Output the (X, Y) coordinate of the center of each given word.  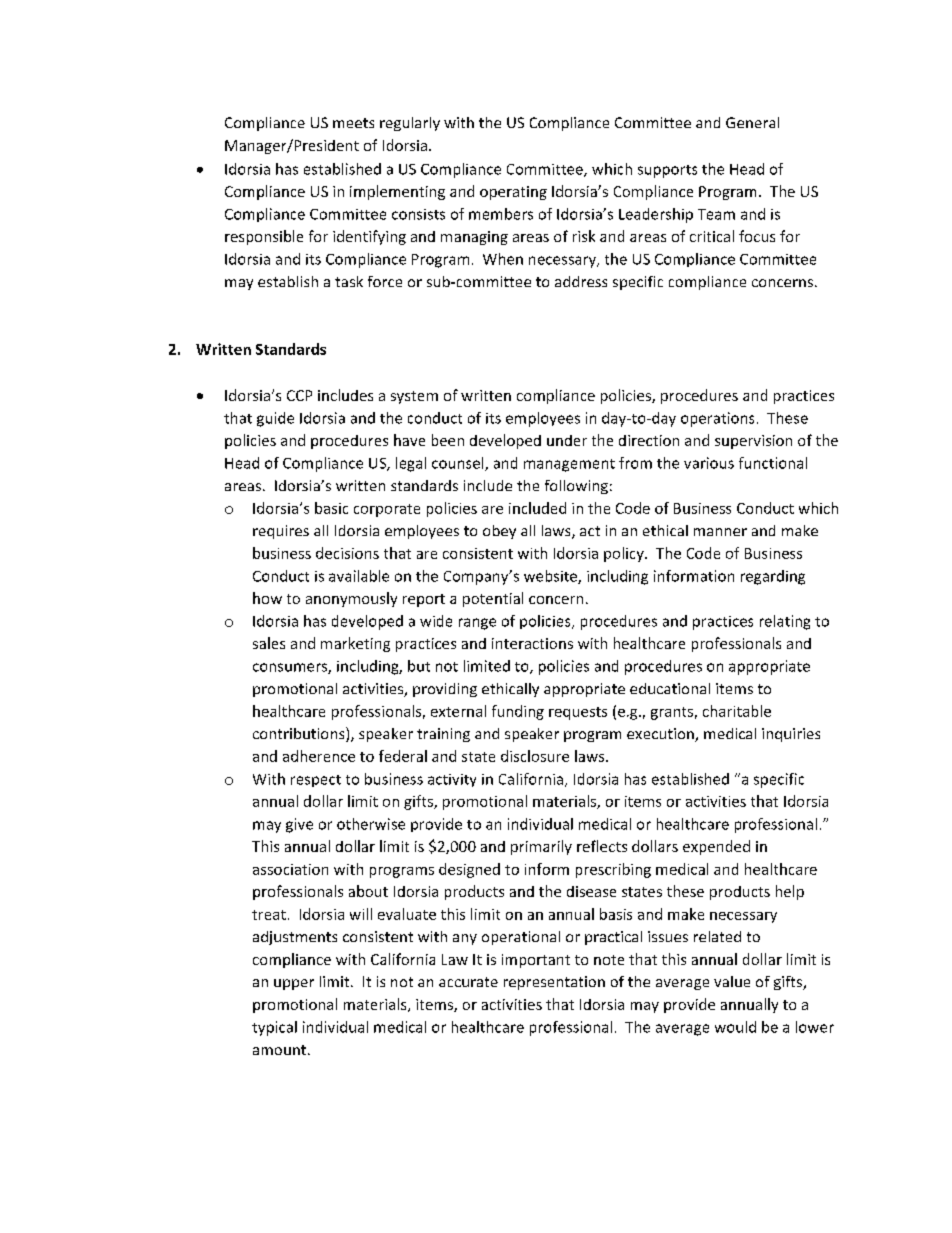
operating (513, 193)
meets (353, 123)
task (349, 281)
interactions (532, 643)
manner (720, 532)
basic (331, 508)
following (576, 487)
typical (274, 1028)
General (752, 122)
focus (757, 236)
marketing (355, 644)
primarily (541, 847)
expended (716, 847)
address (581, 281)
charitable (737, 711)
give (299, 825)
